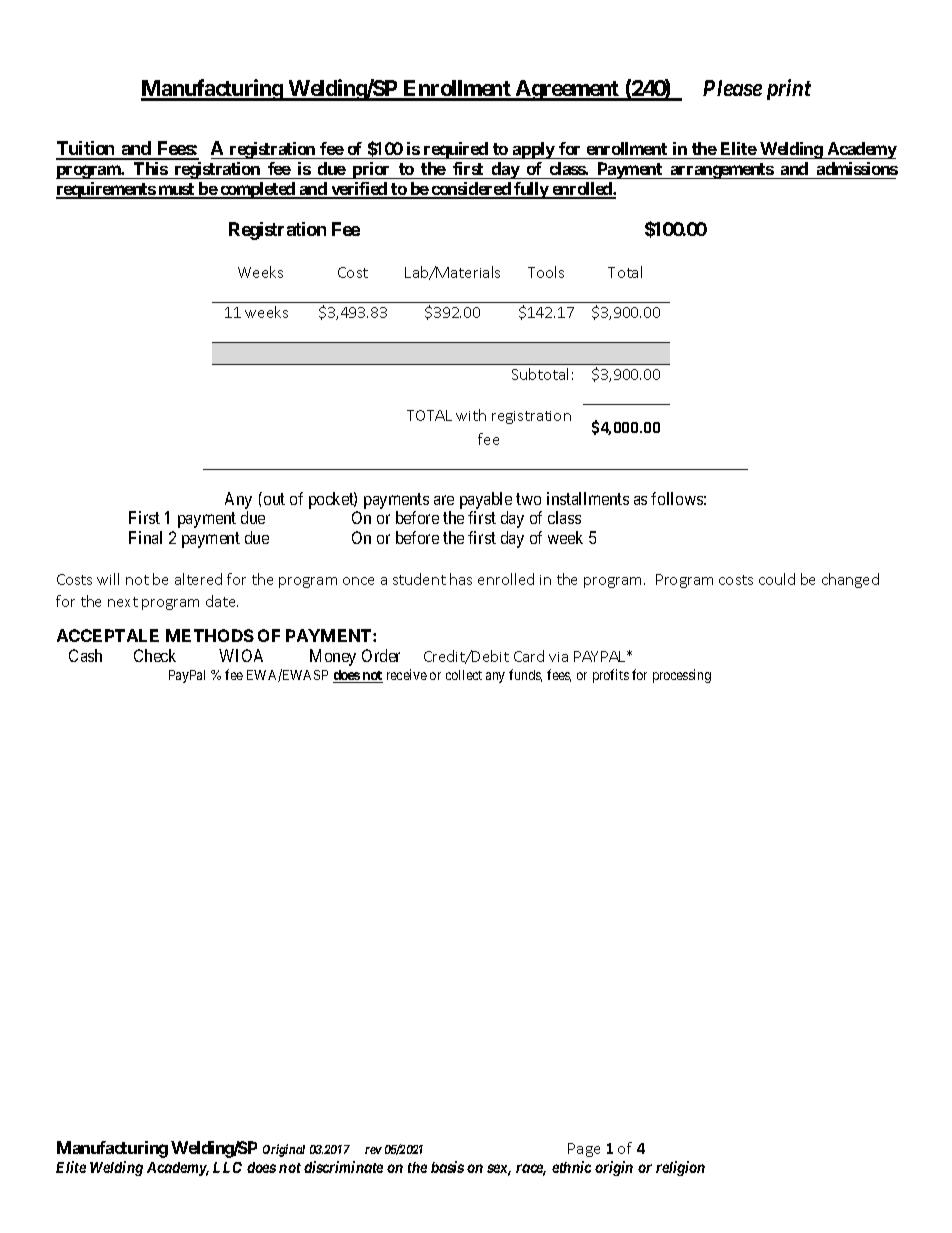 This screenshot has height=1233, width=952. What do you see at coordinates (464, 675) in the screenshot?
I see `collect` at bounding box center [464, 675].
